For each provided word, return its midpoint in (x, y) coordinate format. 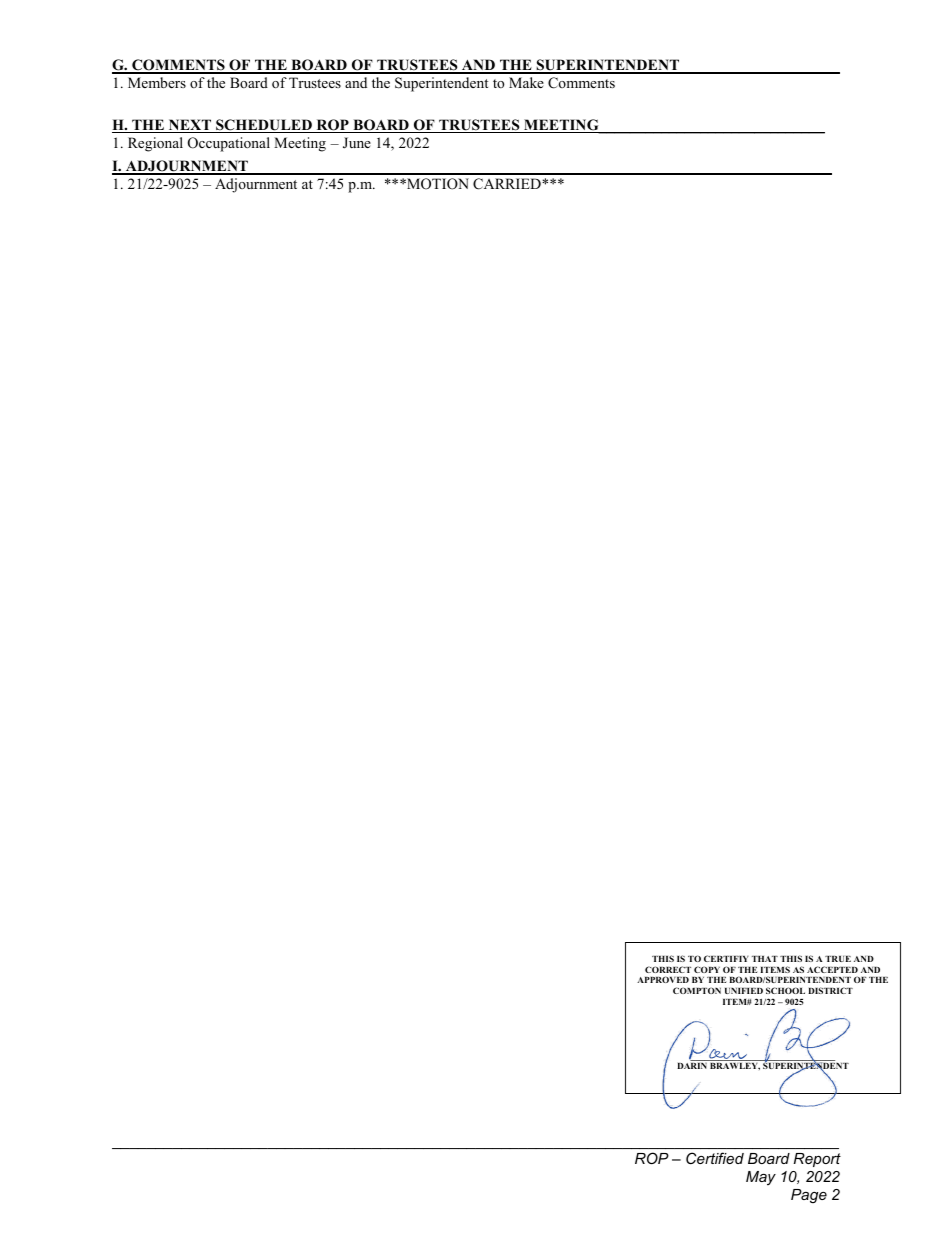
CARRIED (508, 184)
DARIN (692, 1066)
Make (526, 82)
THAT (765, 959)
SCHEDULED (264, 126)
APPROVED (663, 979)
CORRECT (668, 969)
